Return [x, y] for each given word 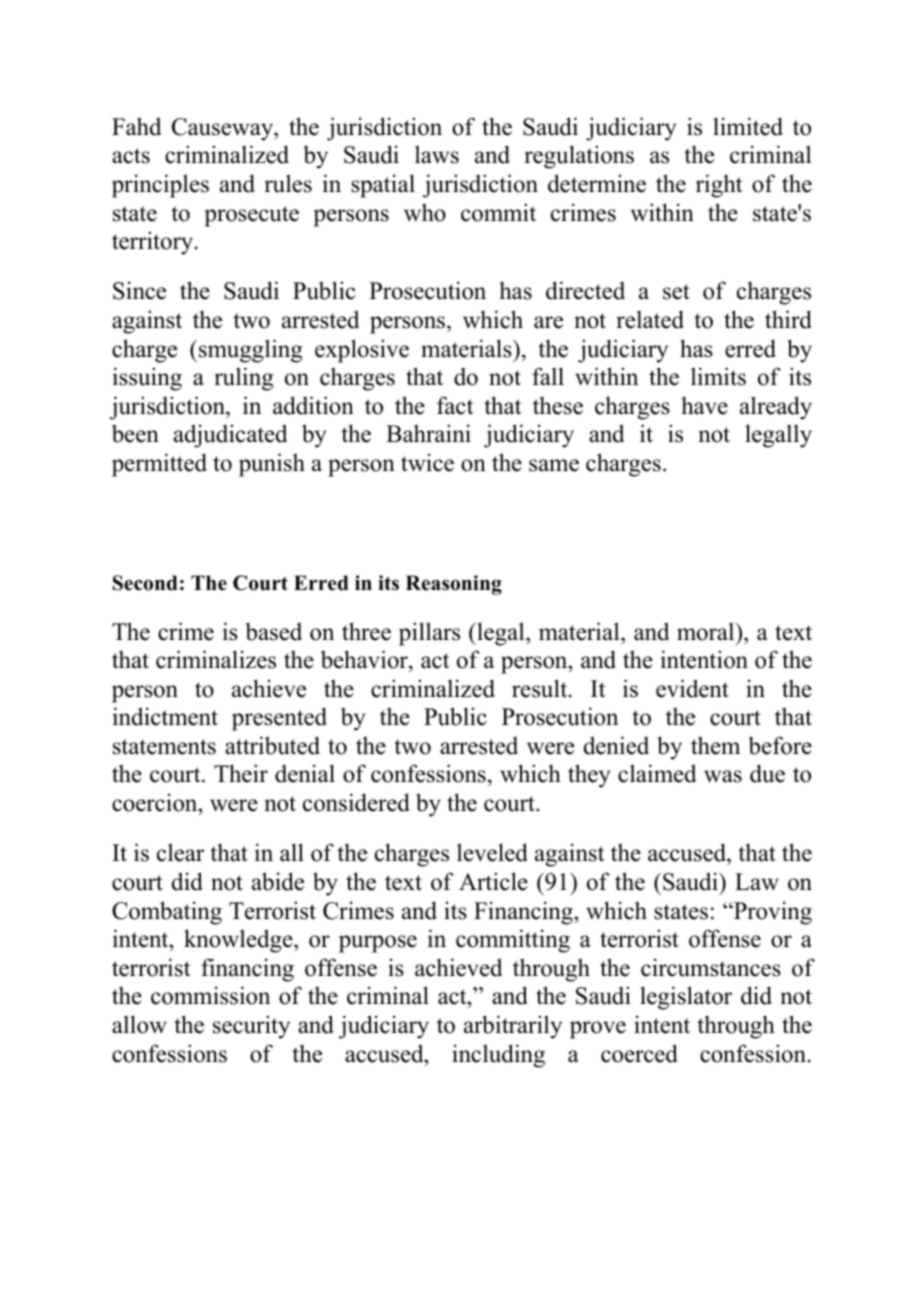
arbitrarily [513, 1027]
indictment [165, 716]
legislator [686, 998]
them [715, 745]
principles [160, 186]
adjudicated [231, 436]
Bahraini [428, 433]
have [704, 405]
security [251, 1027]
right [719, 186]
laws [437, 154]
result [541, 688]
